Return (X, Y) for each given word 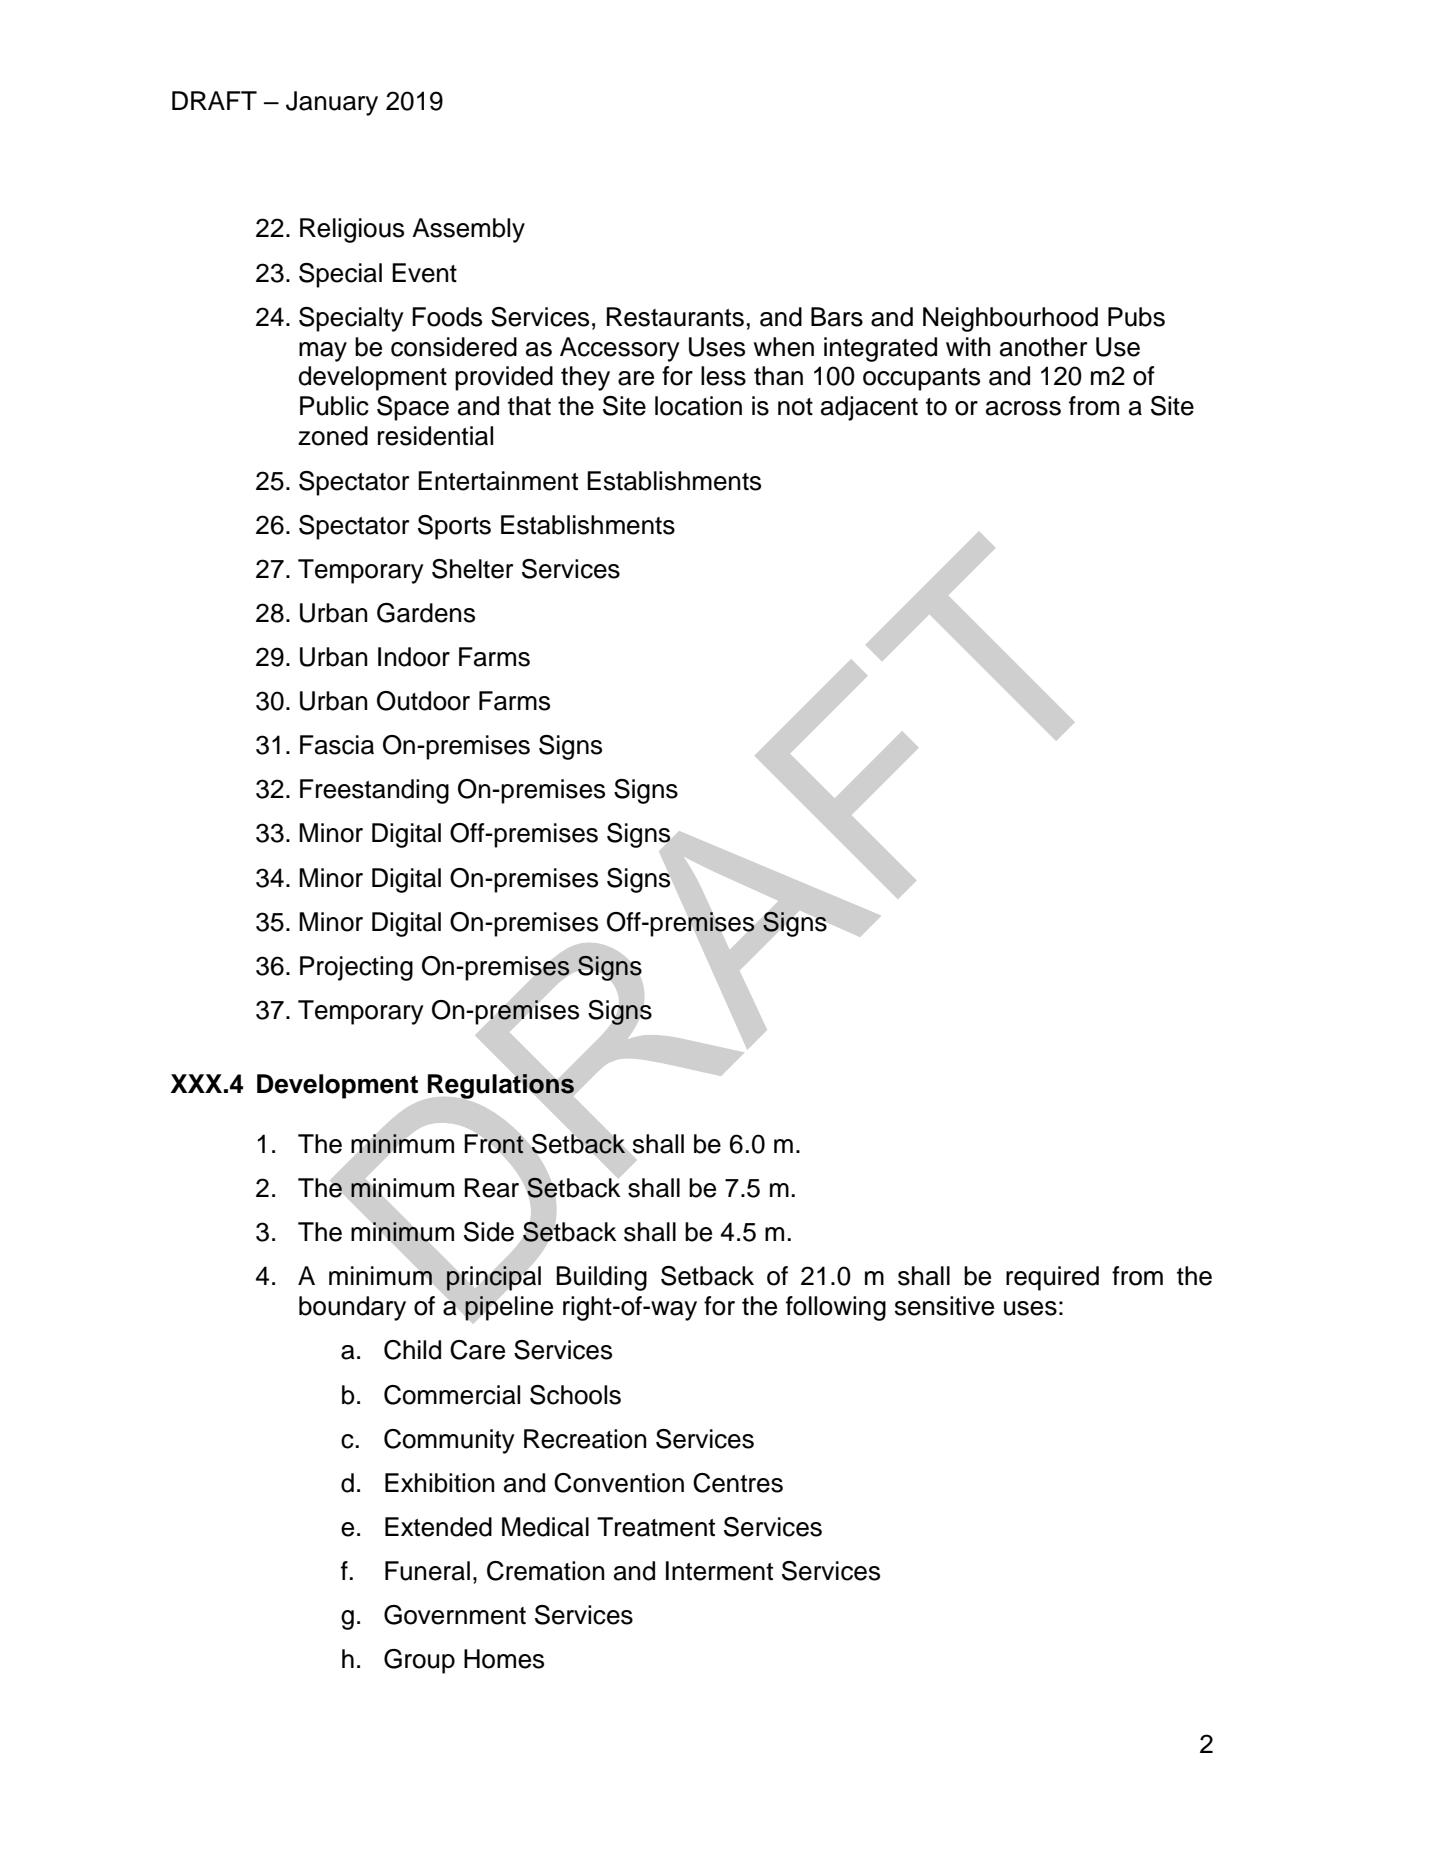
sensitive (944, 1306)
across (1023, 408)
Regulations (501, 1086)
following (836, 1308)
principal (493, 1278)
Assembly (468, 230)
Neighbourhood (1010, 319)
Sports (454, 527)
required (1052, 1278)
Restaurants (675, 317)
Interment (719, 1571)
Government (455, 1615)
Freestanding (374, 791)
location (698, 406)
